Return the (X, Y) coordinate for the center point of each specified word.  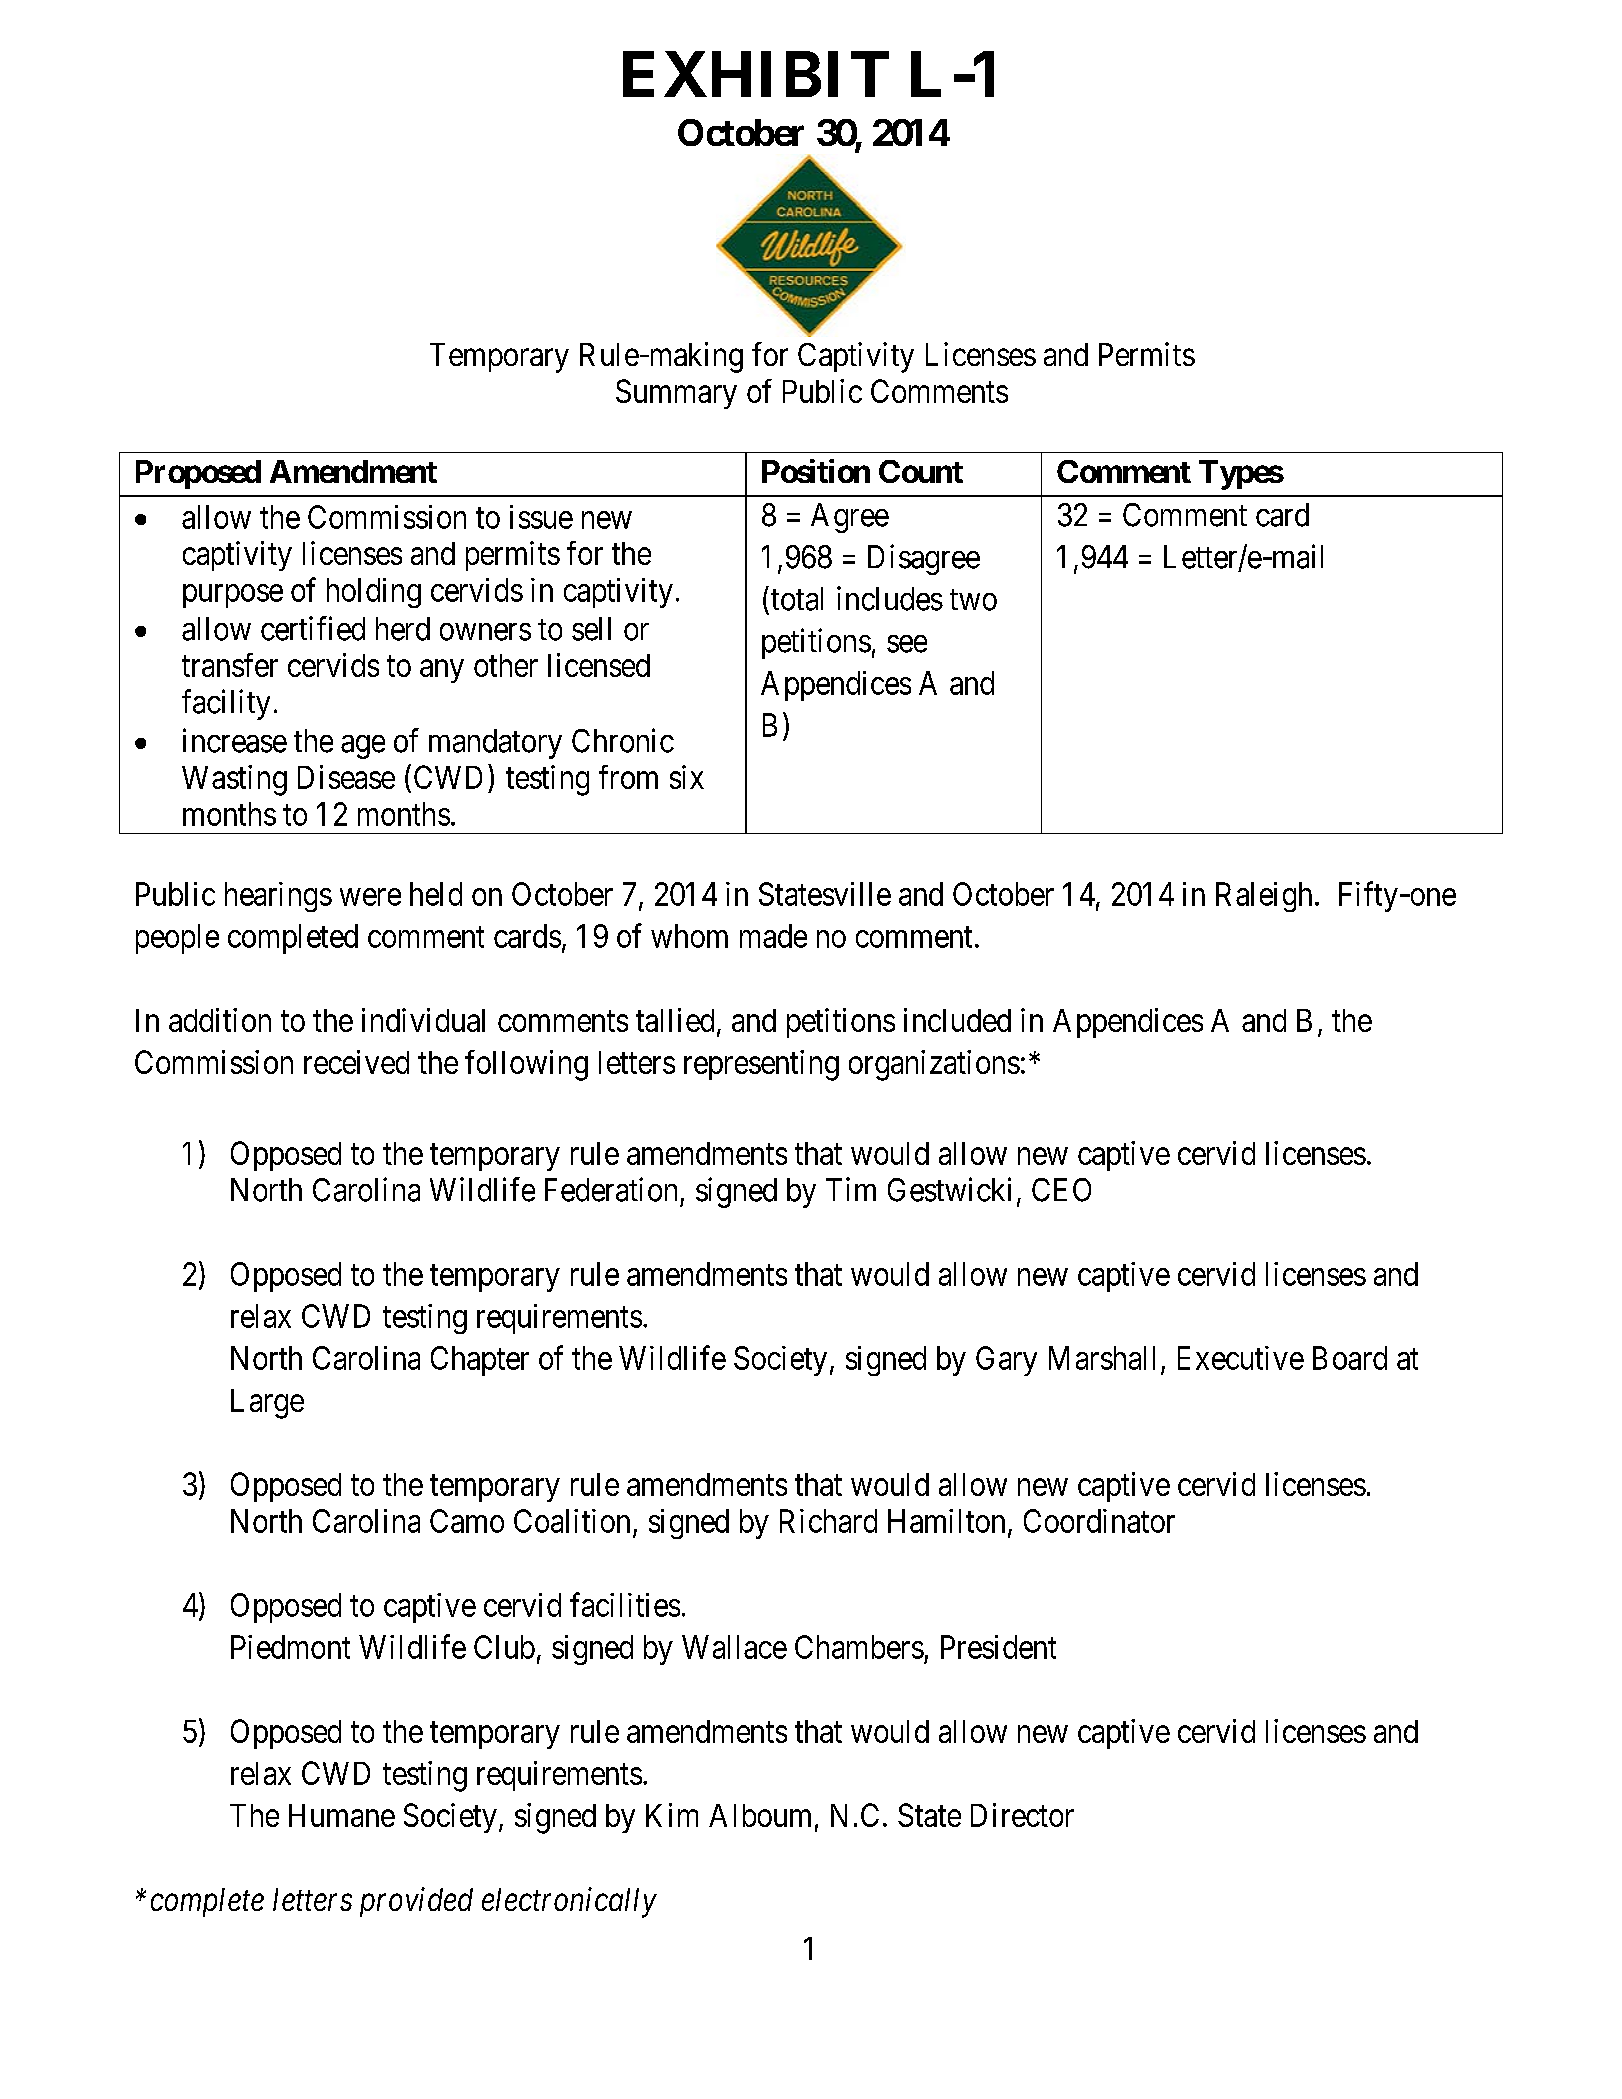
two (973, 600)
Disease (346, 777)
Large (267, 1404)
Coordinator (1099, 1521)
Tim (851, 1189)
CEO (1061, 1190)
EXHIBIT (756, 74)
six (687, 777)
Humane (342, 1815)
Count (921, 471)
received (356, 1062)
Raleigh (1264, 897)
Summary (676, 394)
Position (816, 471)
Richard (828, 1521)
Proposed (198, 474)
